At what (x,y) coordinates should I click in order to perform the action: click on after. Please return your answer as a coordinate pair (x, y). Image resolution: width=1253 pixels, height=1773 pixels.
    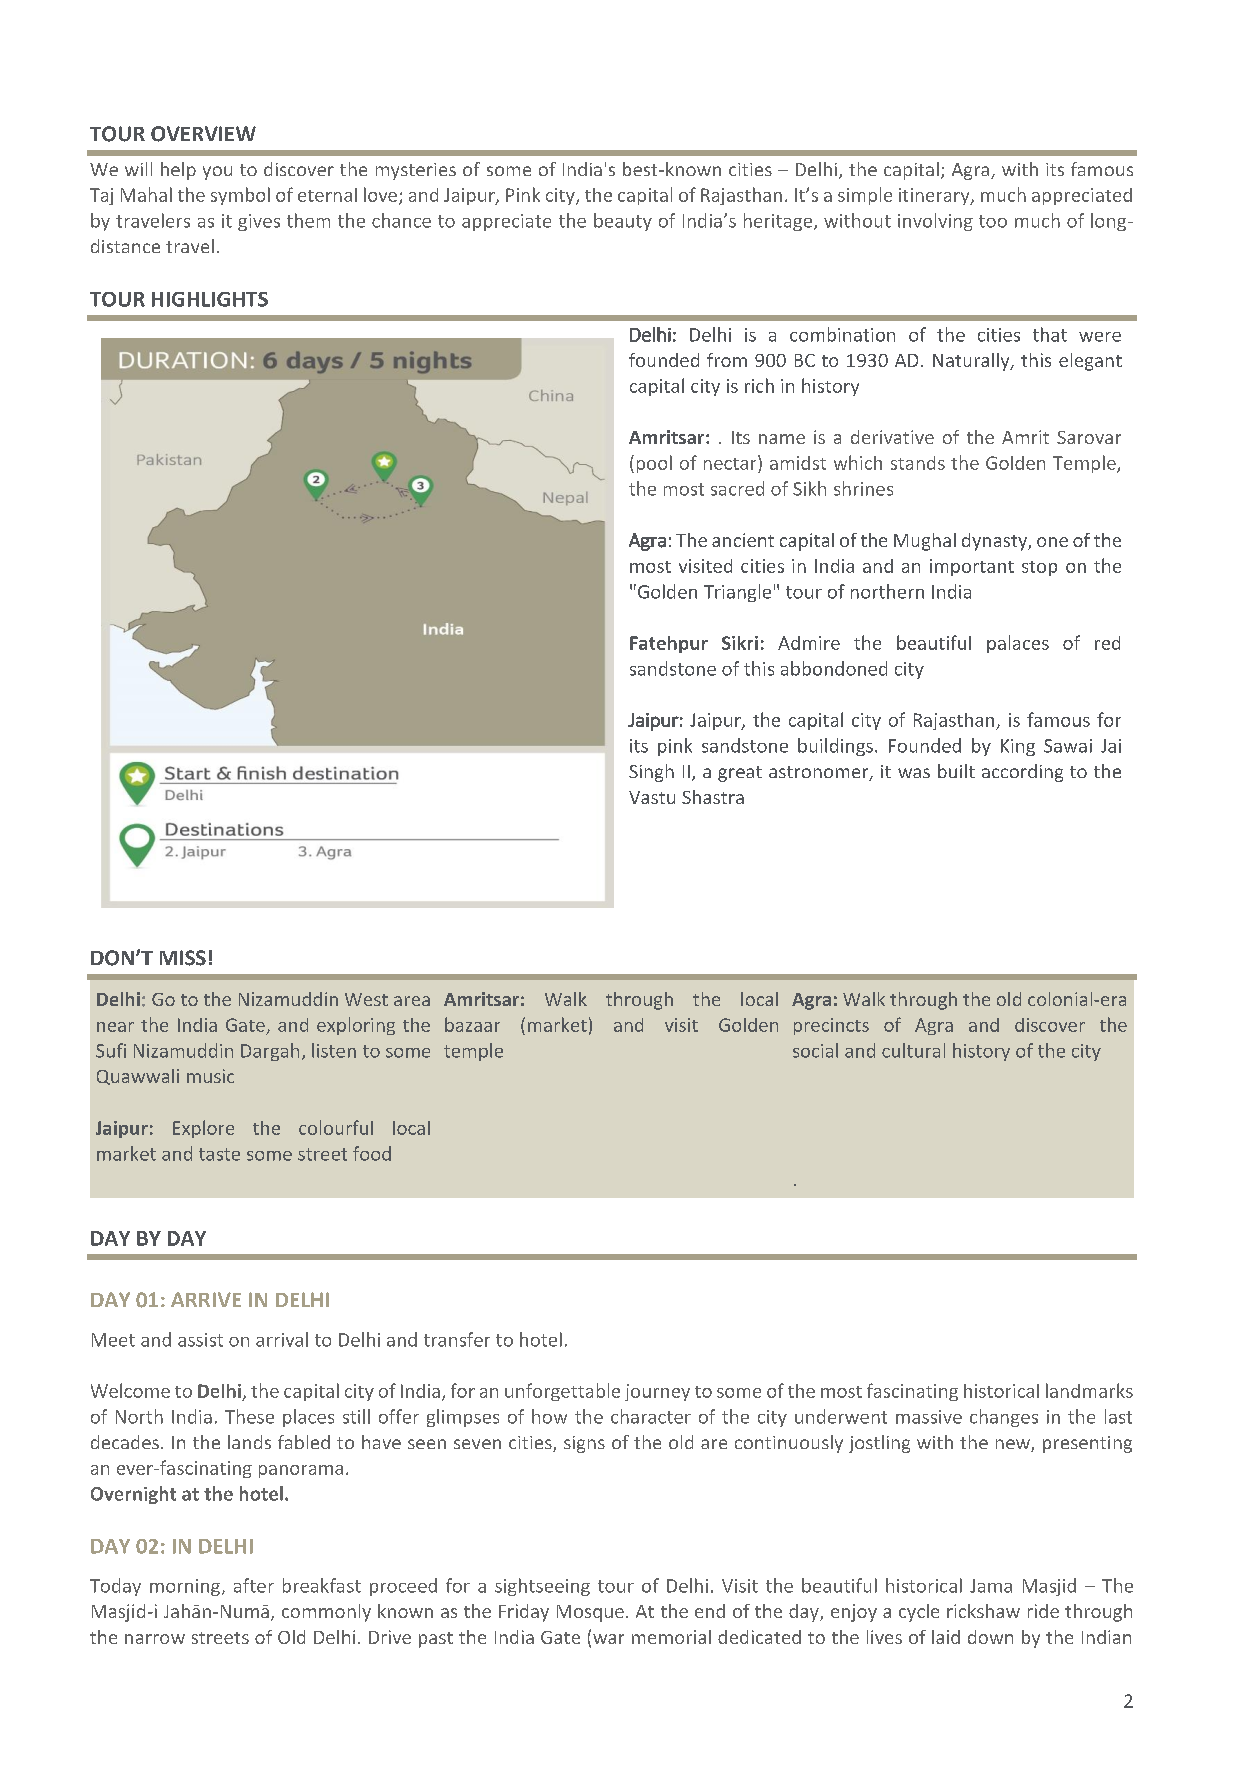
    Looking at the image, I should click on (254, 1585).
